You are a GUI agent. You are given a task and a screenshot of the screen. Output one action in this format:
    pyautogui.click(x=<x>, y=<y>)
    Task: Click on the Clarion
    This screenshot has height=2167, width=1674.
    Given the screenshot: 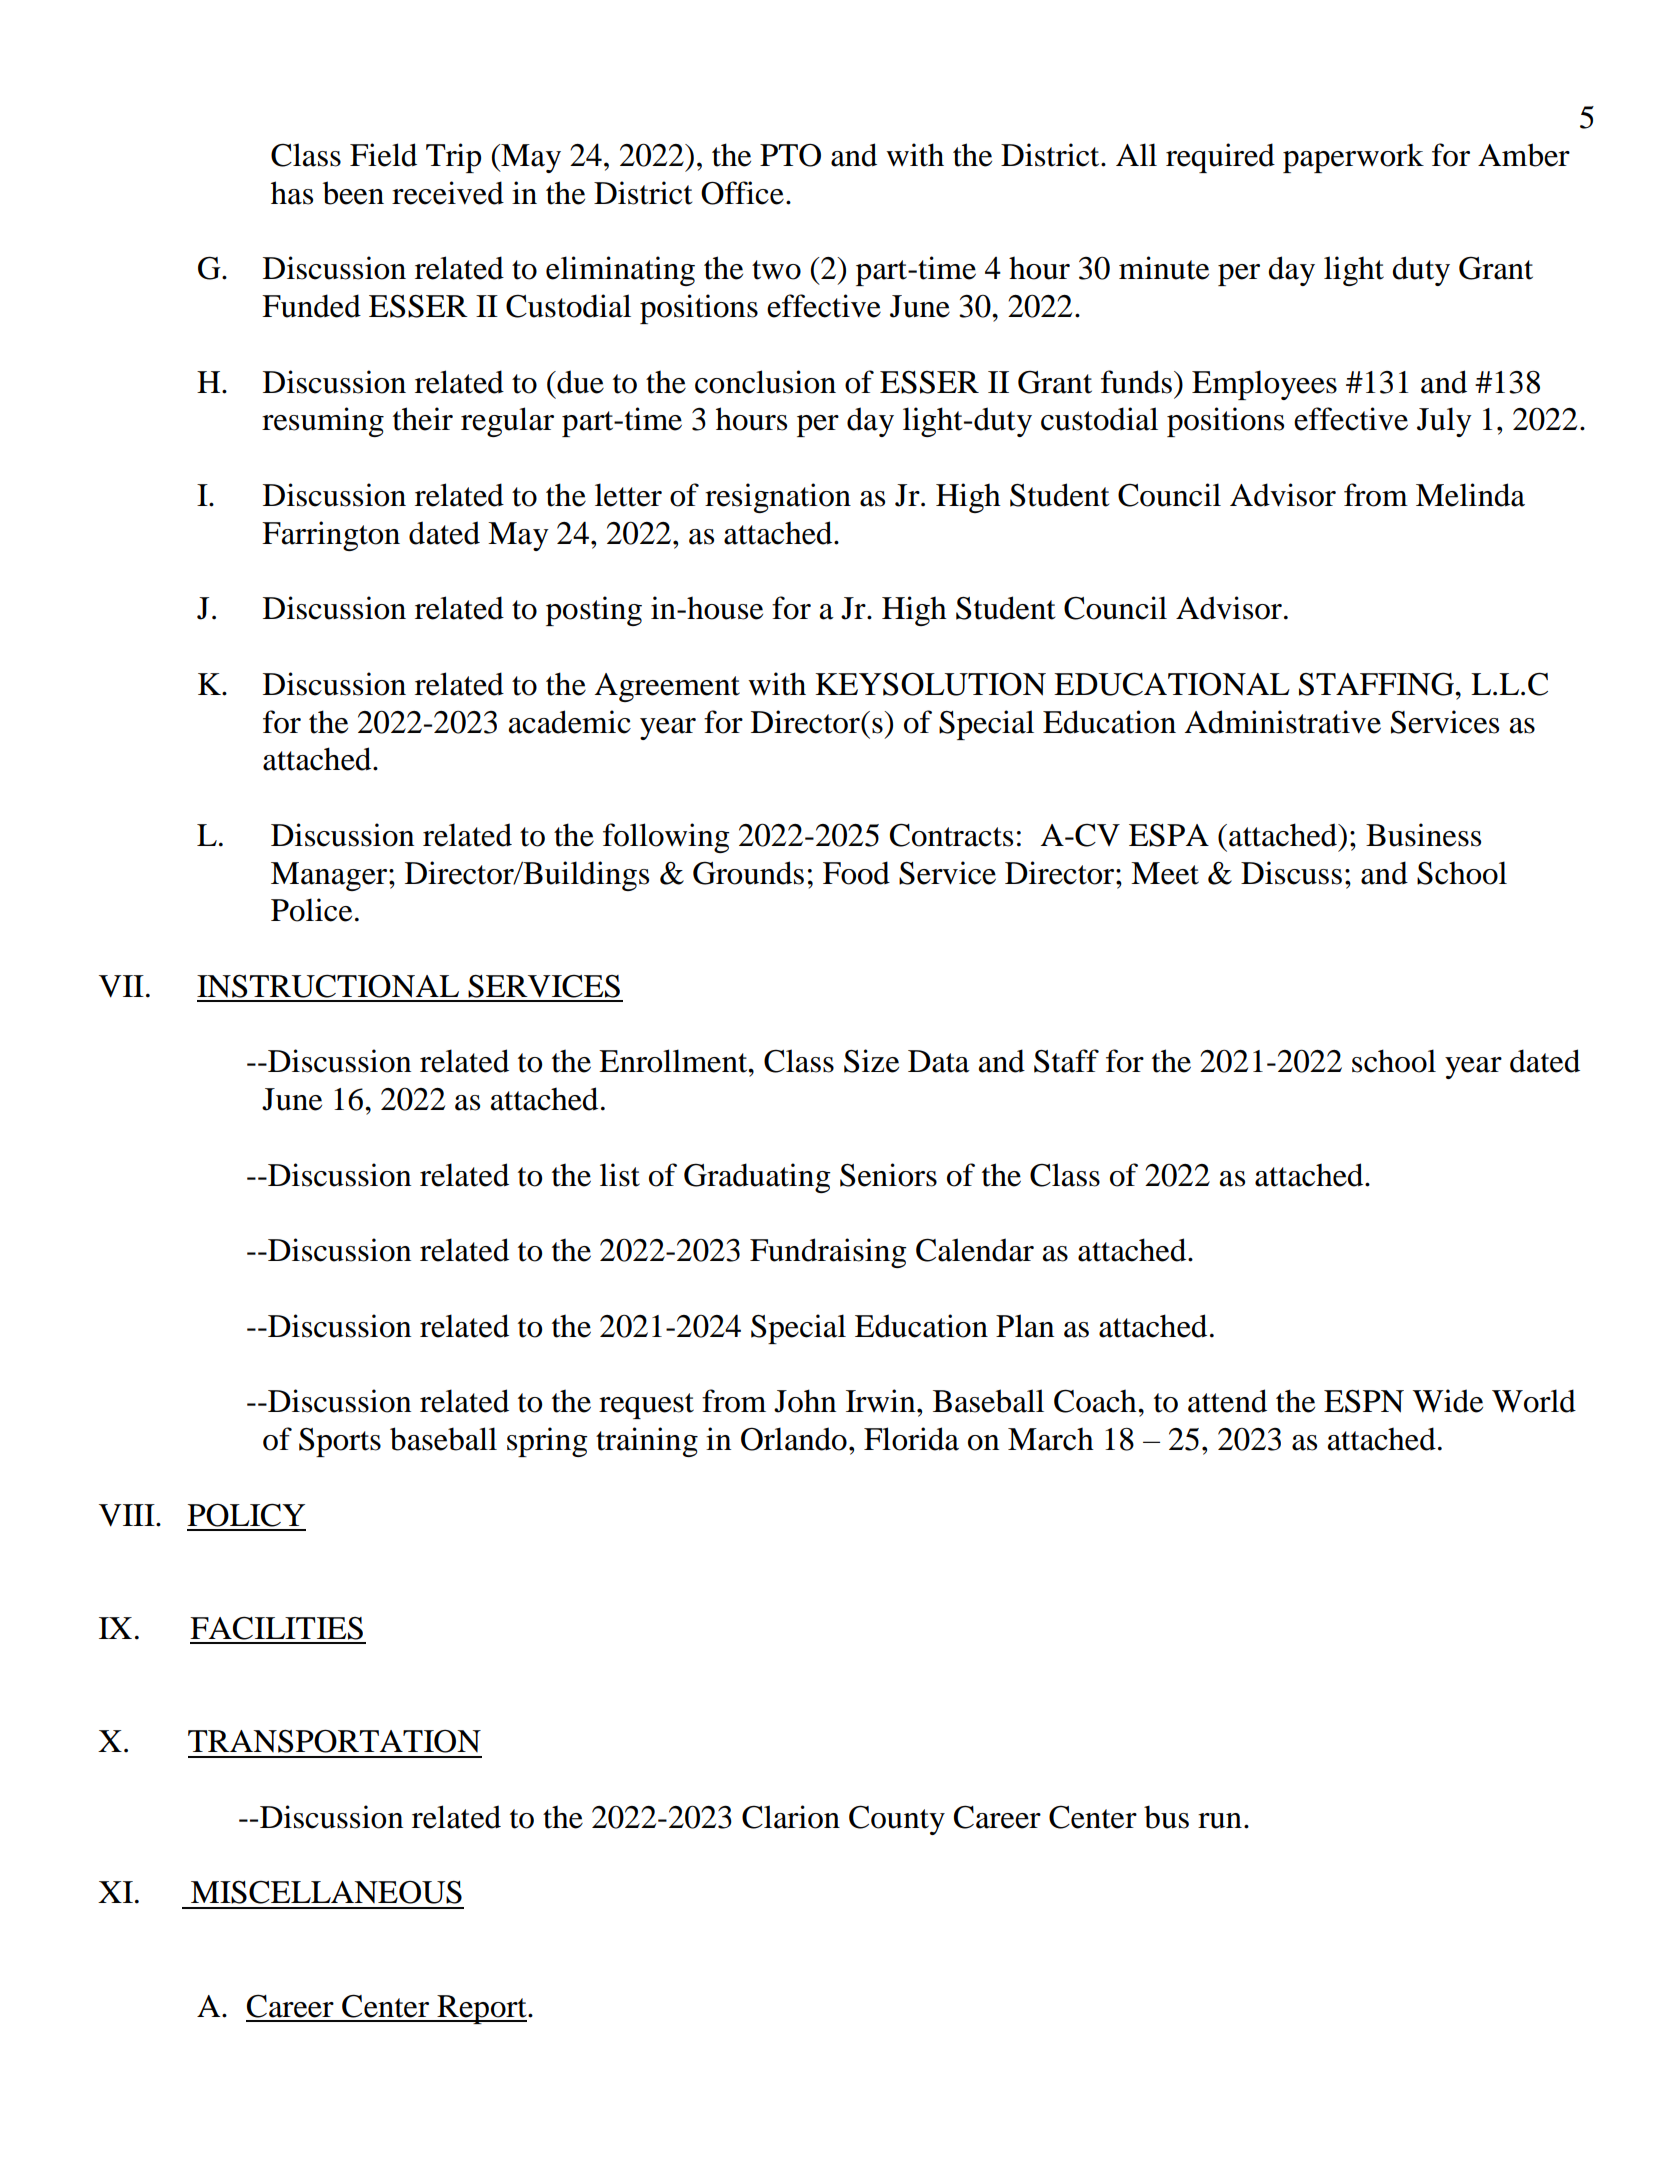 What is the action you would take?
    pyautogui.click(x=791, y=1817)
